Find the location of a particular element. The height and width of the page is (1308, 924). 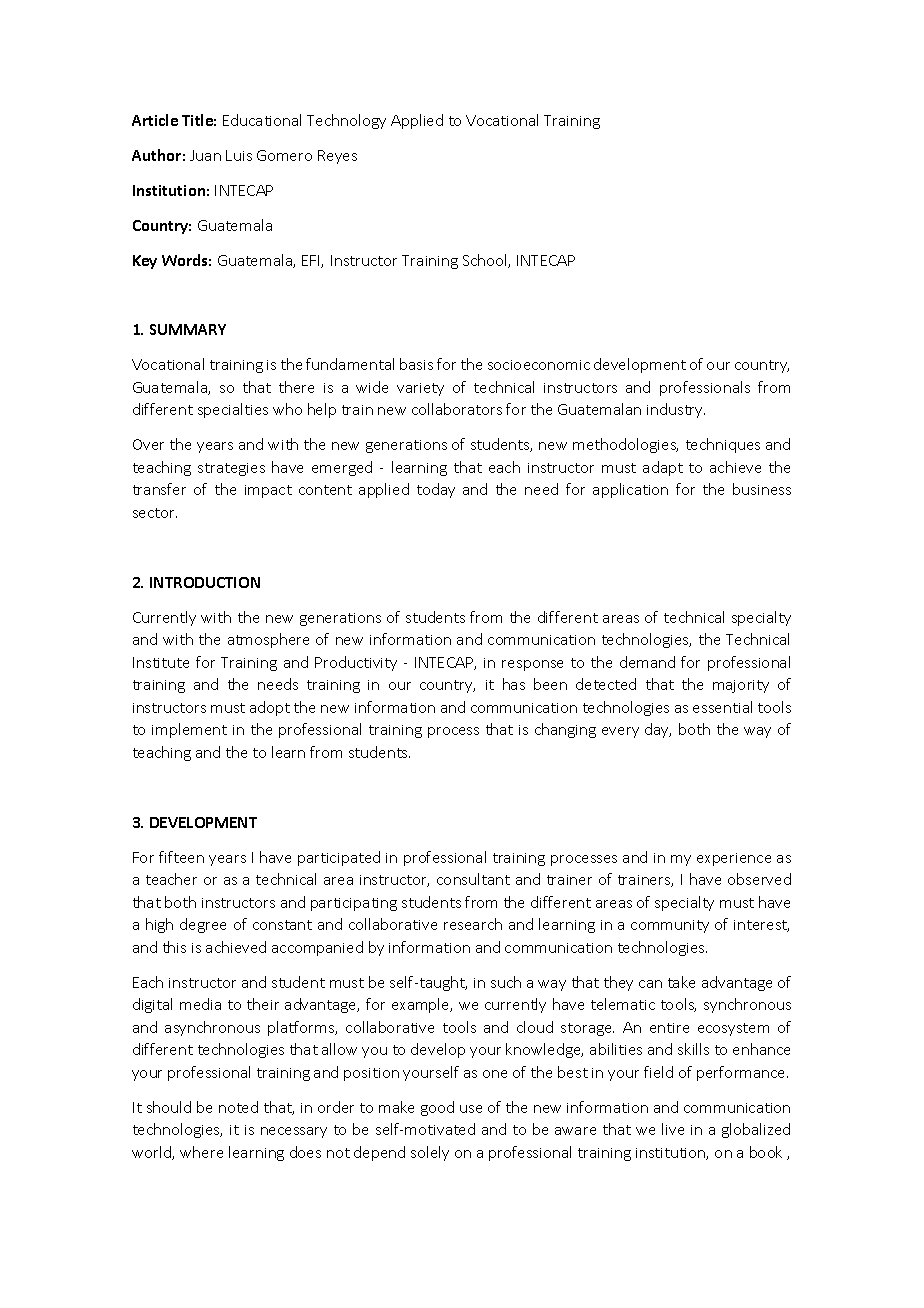

basis is located at coordinates (416, 364).
